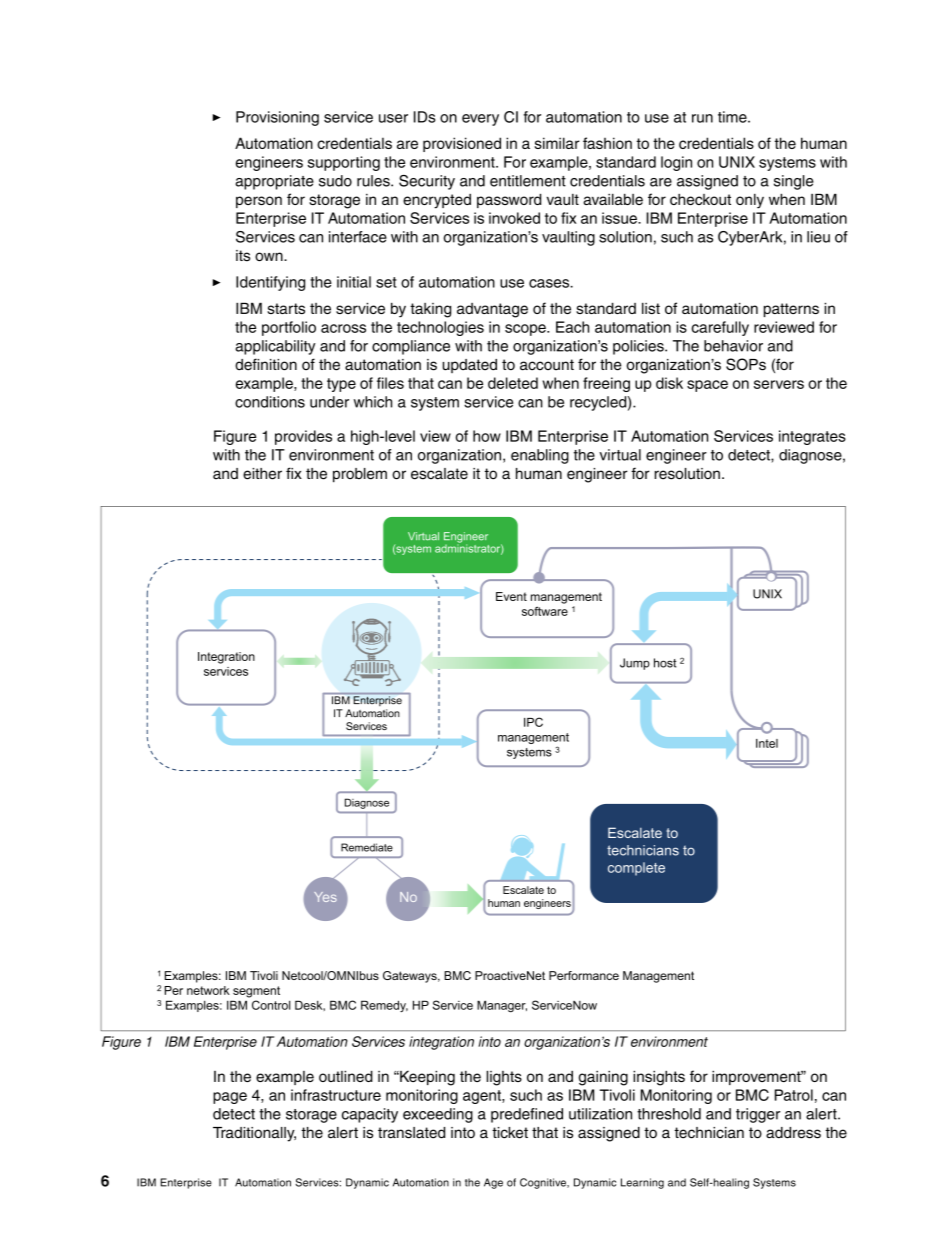  Describe the element at coordinates (733, 117) in the document. I see `time` at that location.
